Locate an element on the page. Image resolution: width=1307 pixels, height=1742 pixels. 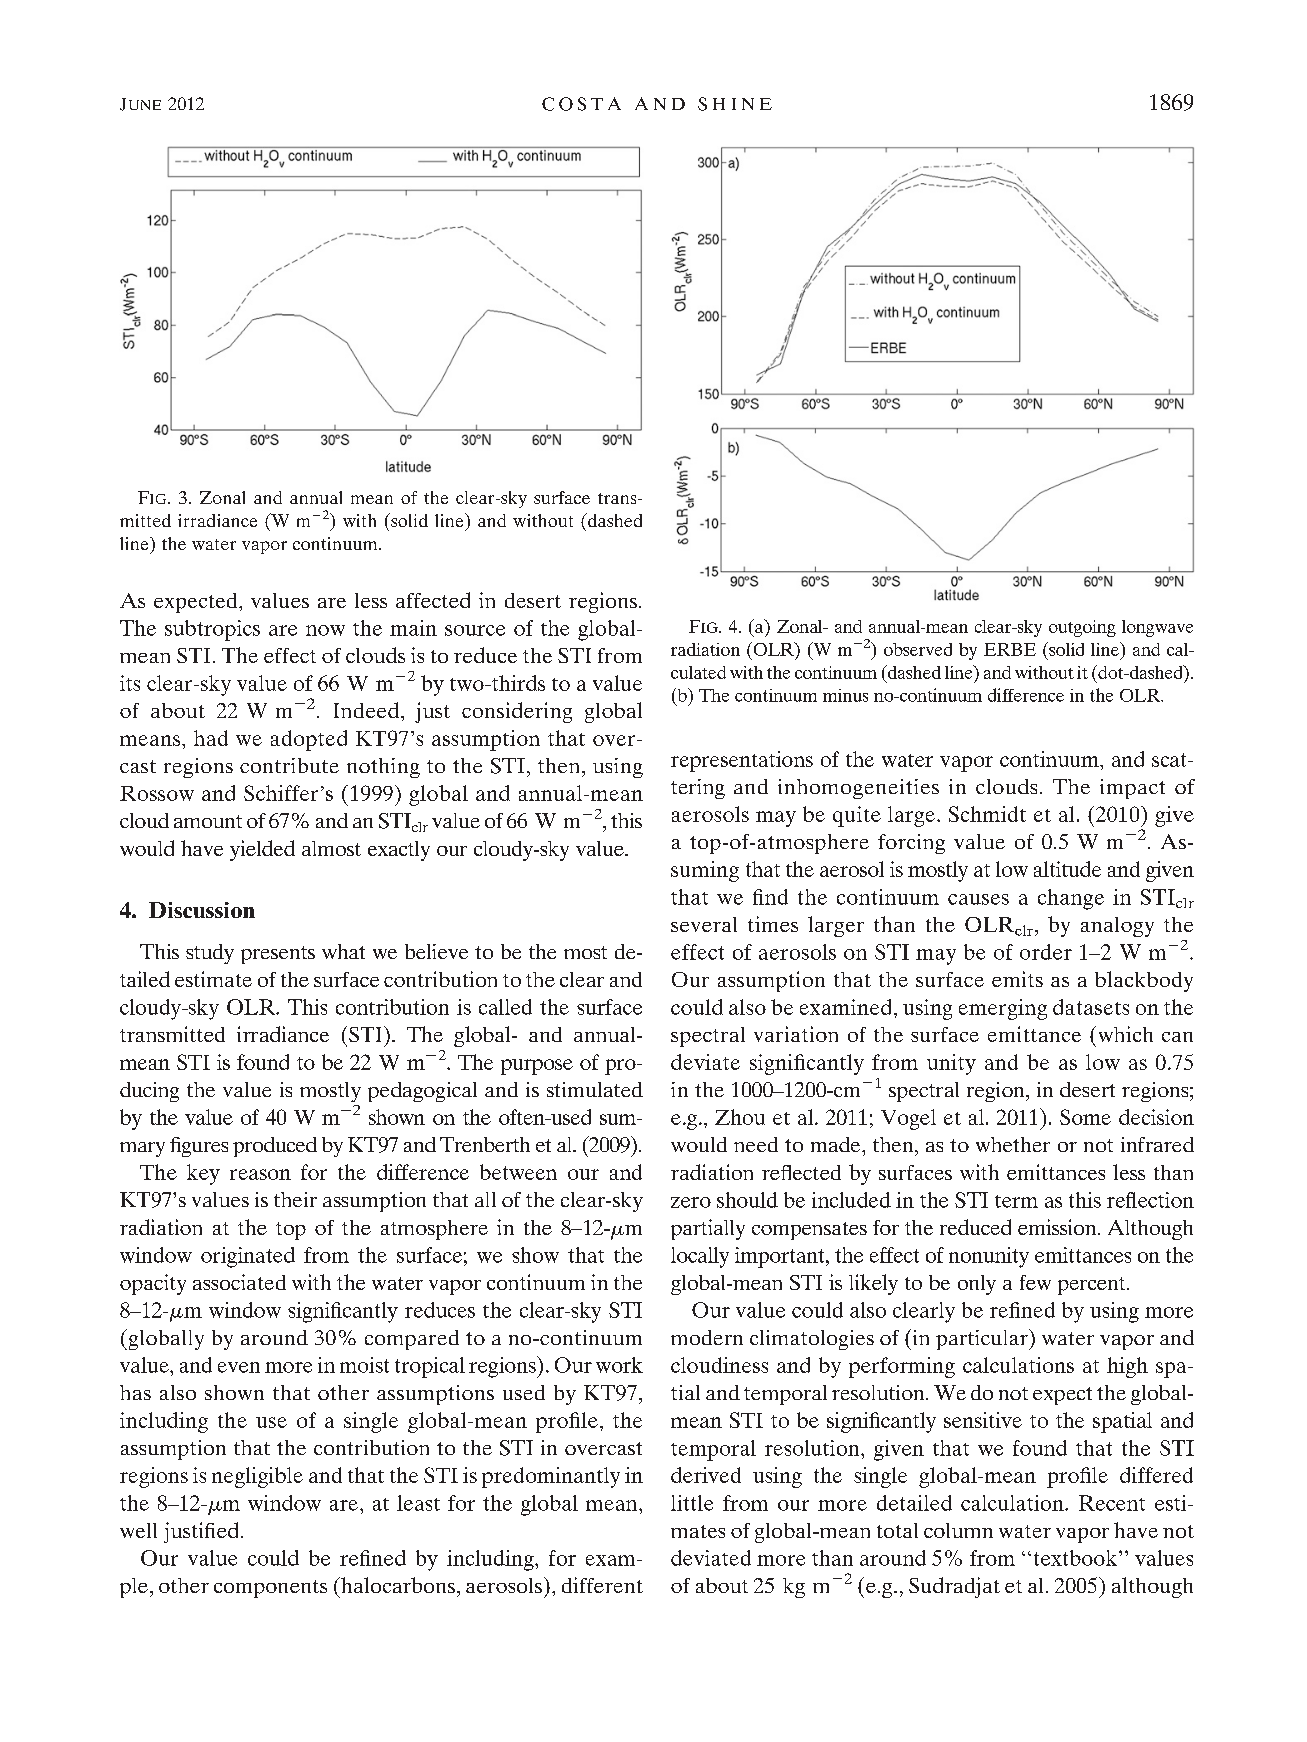
subtropics is located at coordinates (212, 630).
